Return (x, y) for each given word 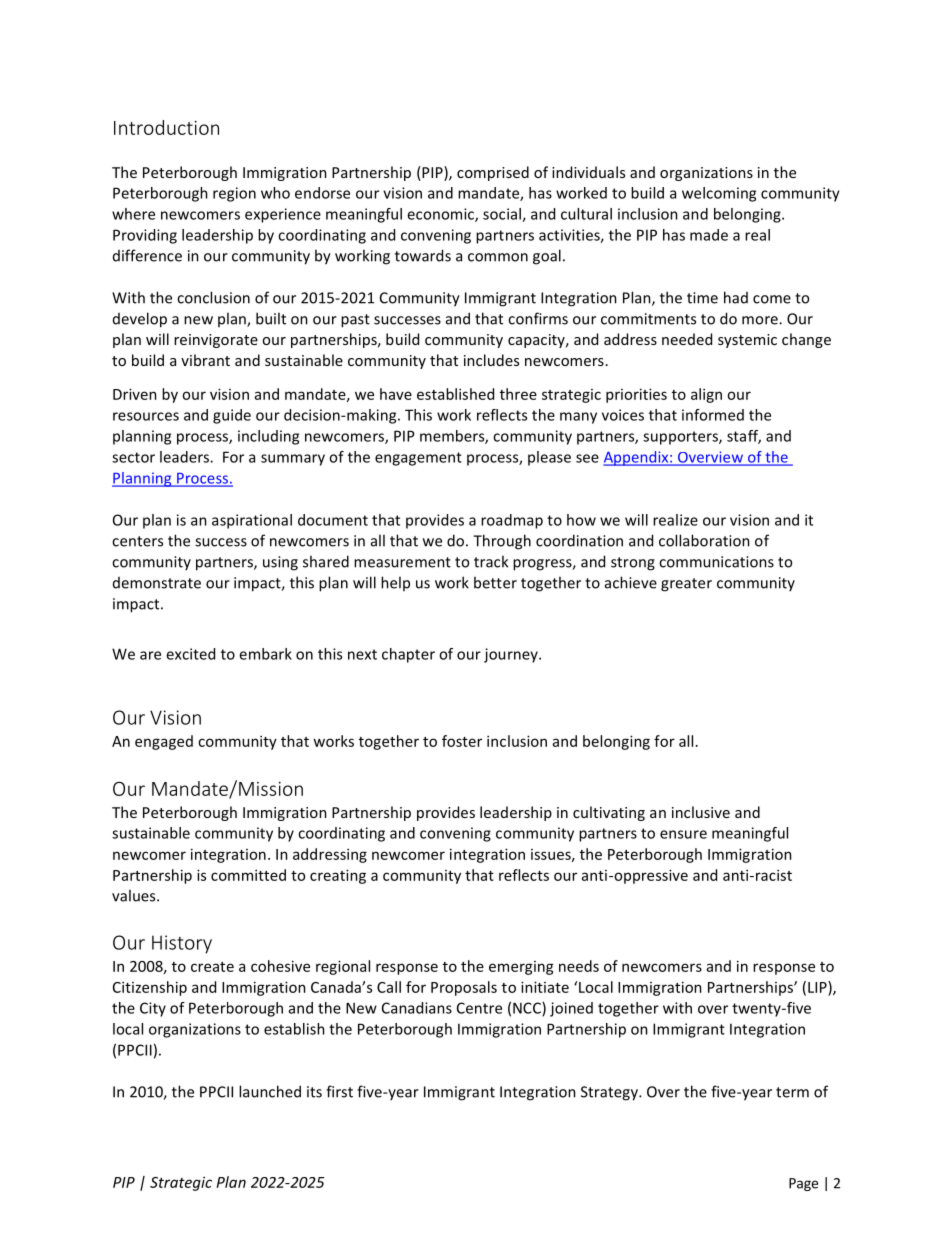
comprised (493, 173)
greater (686, 585)
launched (270, 1091)
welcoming (719, 194)
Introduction (166, 127)
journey (512, 655)
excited (190, 654)
